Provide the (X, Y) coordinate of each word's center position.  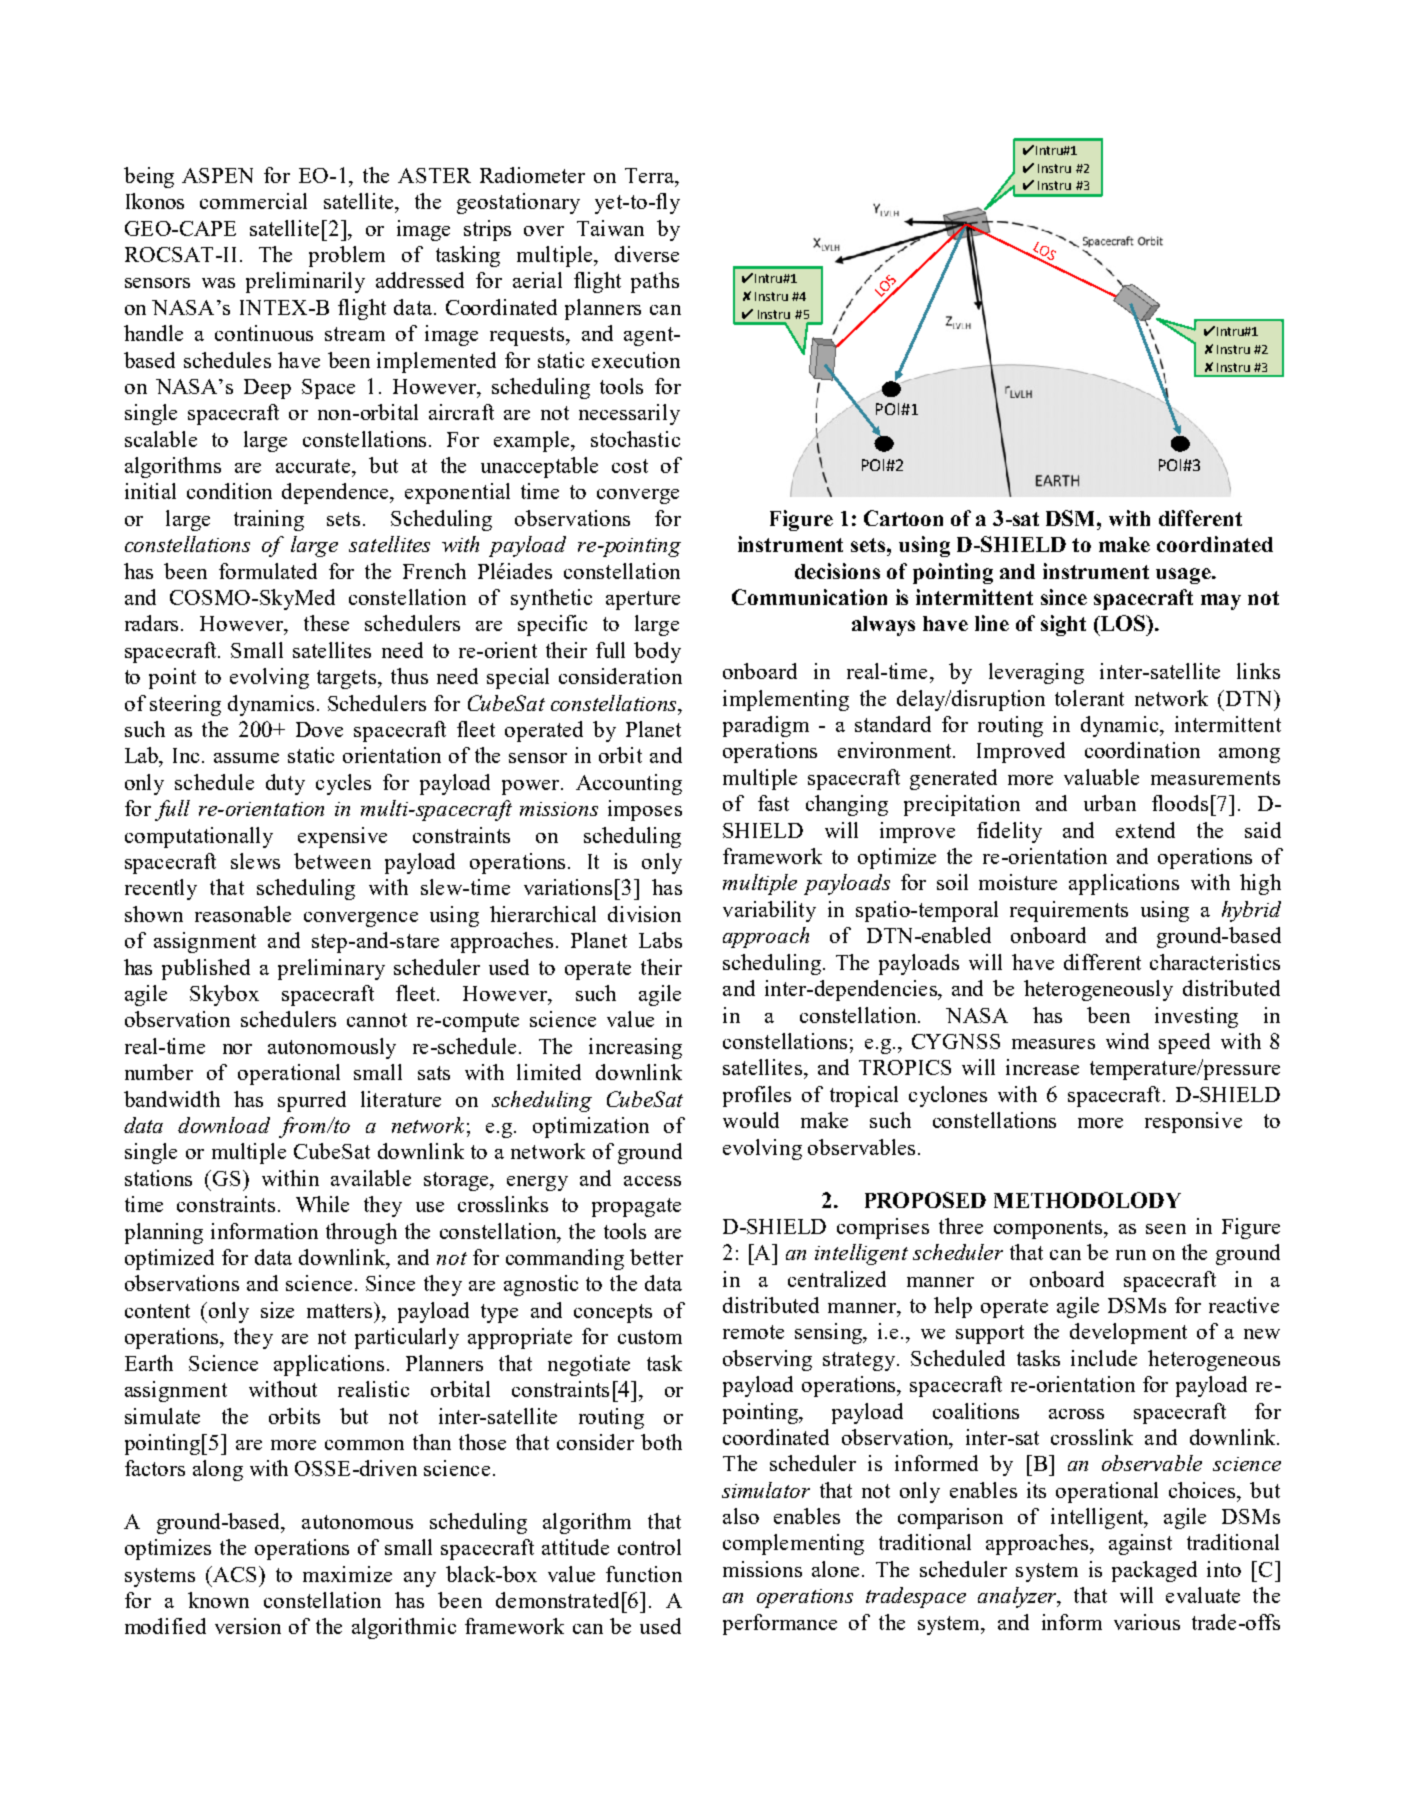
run (1131, 1255)
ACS (233, 1574)
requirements (1069, 911)
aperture (643, 600)
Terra (651, 175)
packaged (1154, 1571)
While (322, 1204)
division (644, 914)
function (644, 1574)
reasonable (243, 914)
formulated (268, 571)
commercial (253, 201)
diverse (647, 254)
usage (1184, 576)
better (656, 1257)
